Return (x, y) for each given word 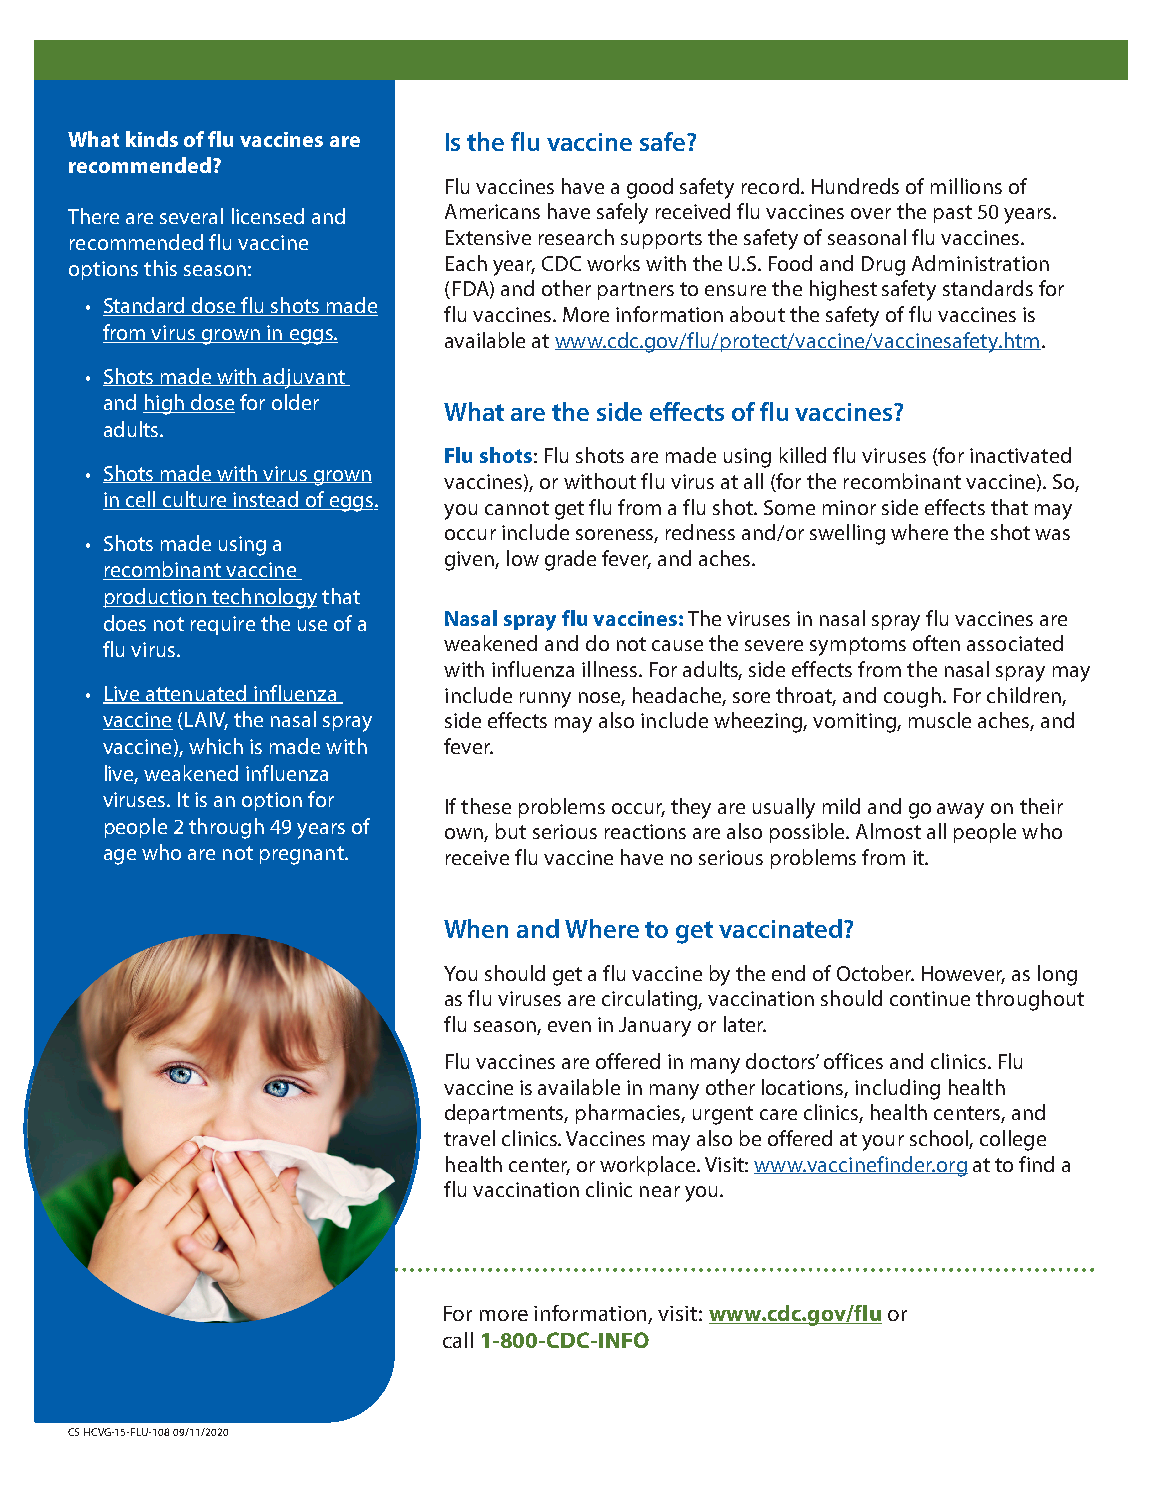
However (963, 975)
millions (966, 186)
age (120, 857)
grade (570, 560)
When (476, 928)
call (458, 1340)
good (650, 188)
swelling (847, 534)
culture (194, 500)
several (191, 216)
